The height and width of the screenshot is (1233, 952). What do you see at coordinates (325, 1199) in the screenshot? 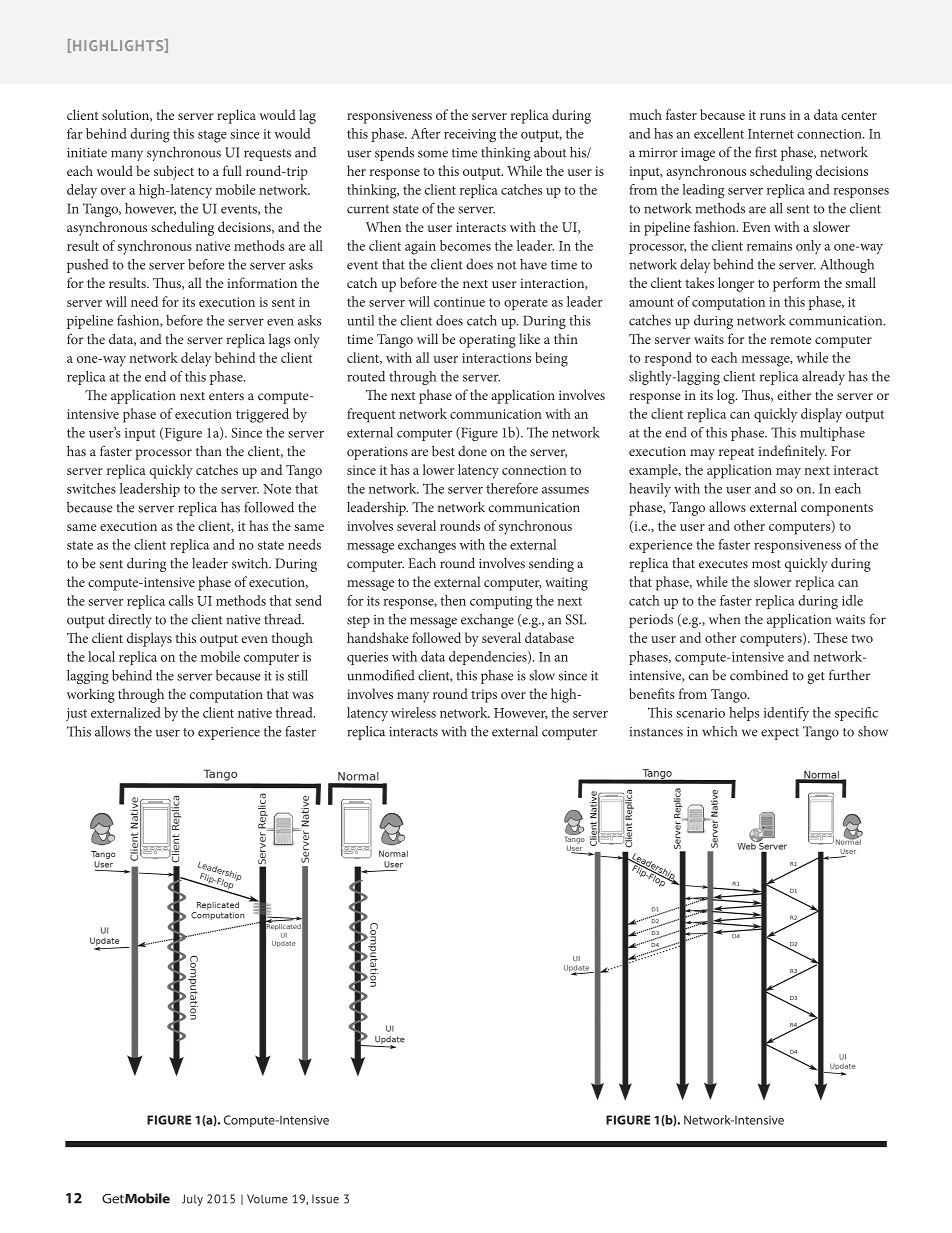
I see `Issue` at bounding box center [325, 1199].
